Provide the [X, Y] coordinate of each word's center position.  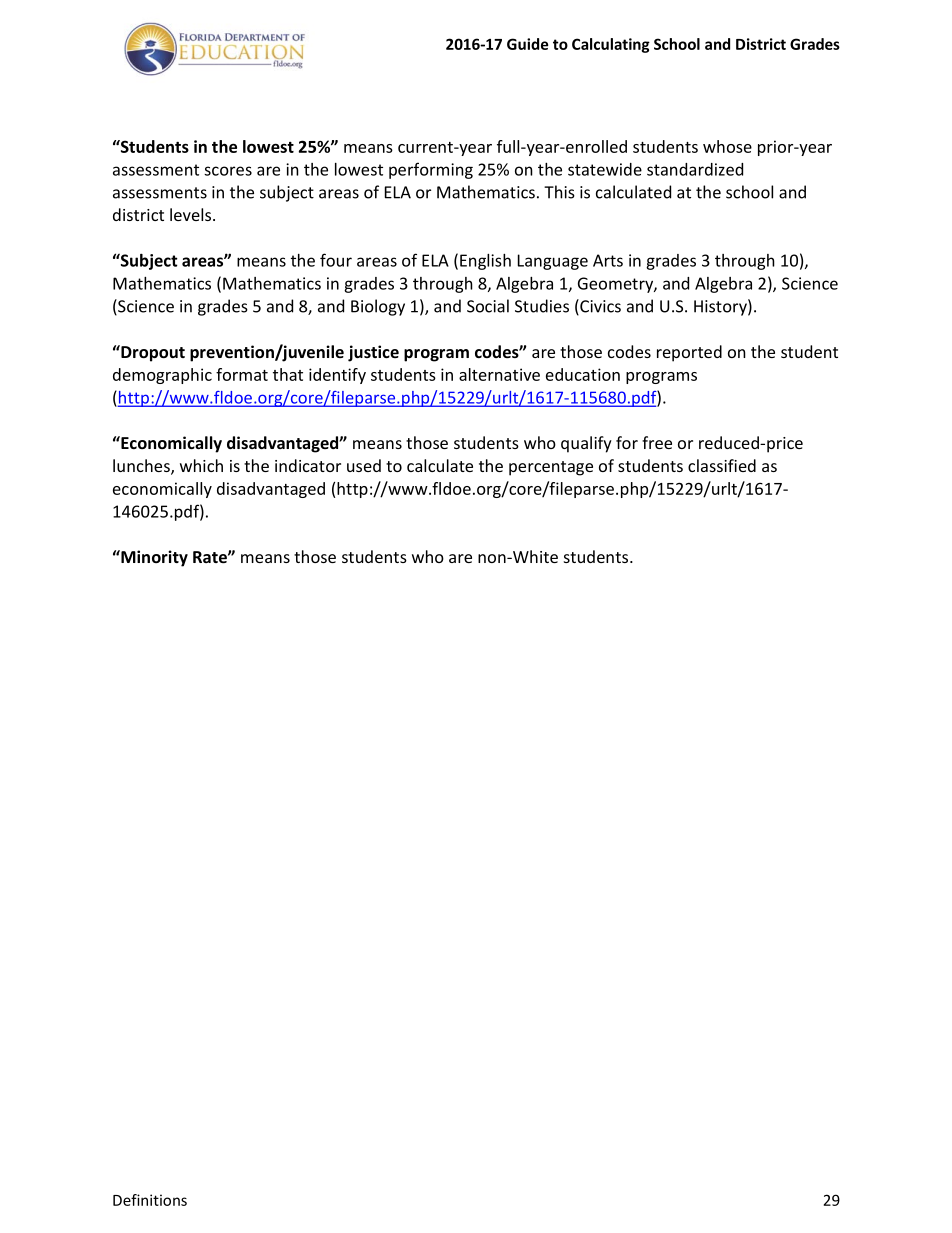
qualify [586, 444]
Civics [599, 307]
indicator [308, 465]
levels [192, 214]
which [201, 465]
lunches [142, 467]
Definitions [150, 1200]
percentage [551, 468]
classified [722, 465]
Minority [153, 558]
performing [431, 170]
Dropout [152, 353]
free [657, 442]
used [364, 465]
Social [488, 306]
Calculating [611, 45]
